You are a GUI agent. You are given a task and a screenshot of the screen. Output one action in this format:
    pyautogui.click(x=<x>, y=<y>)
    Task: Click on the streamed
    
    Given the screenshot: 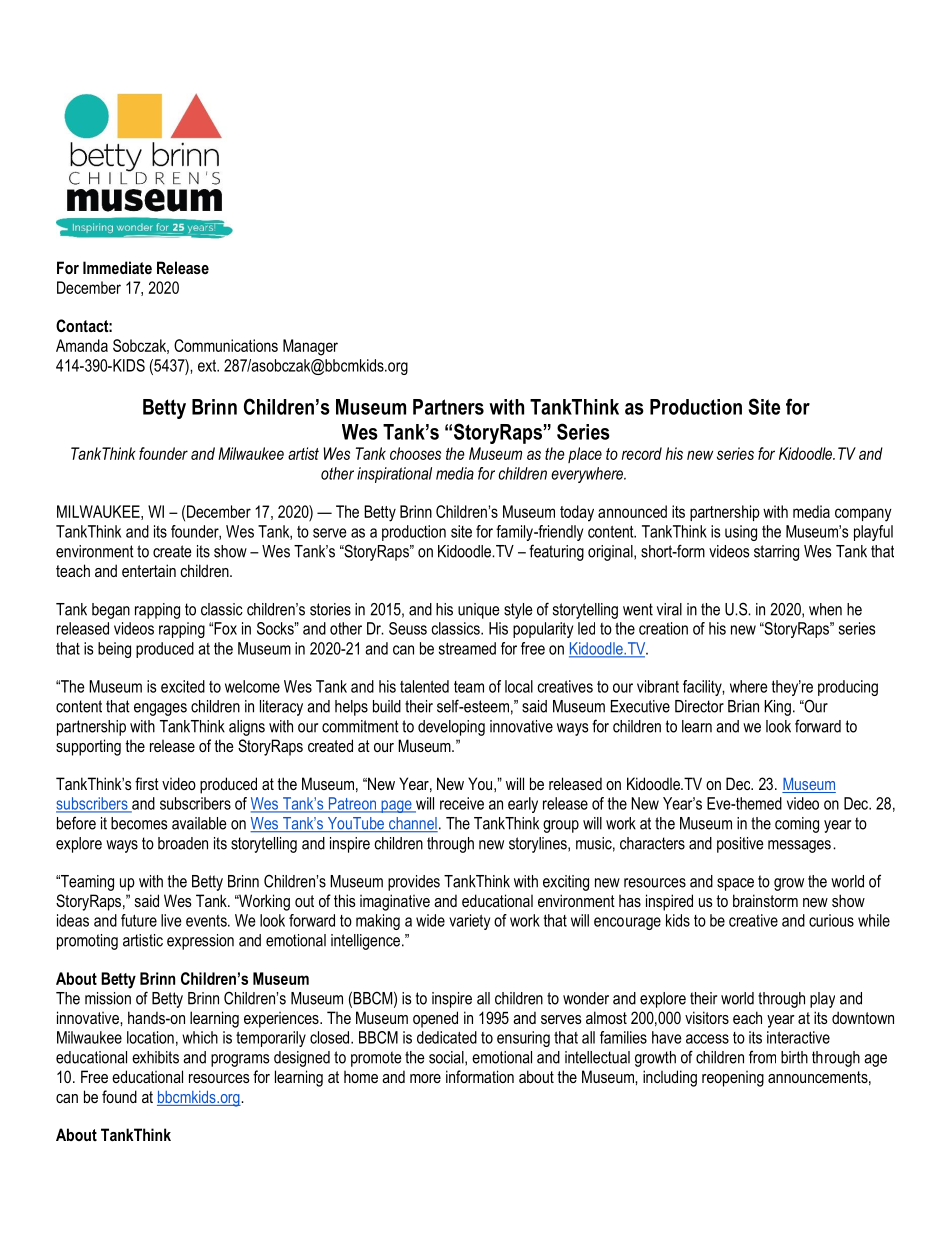 What is the action you would take?
    pyautogui.click(x=467, y=648)
